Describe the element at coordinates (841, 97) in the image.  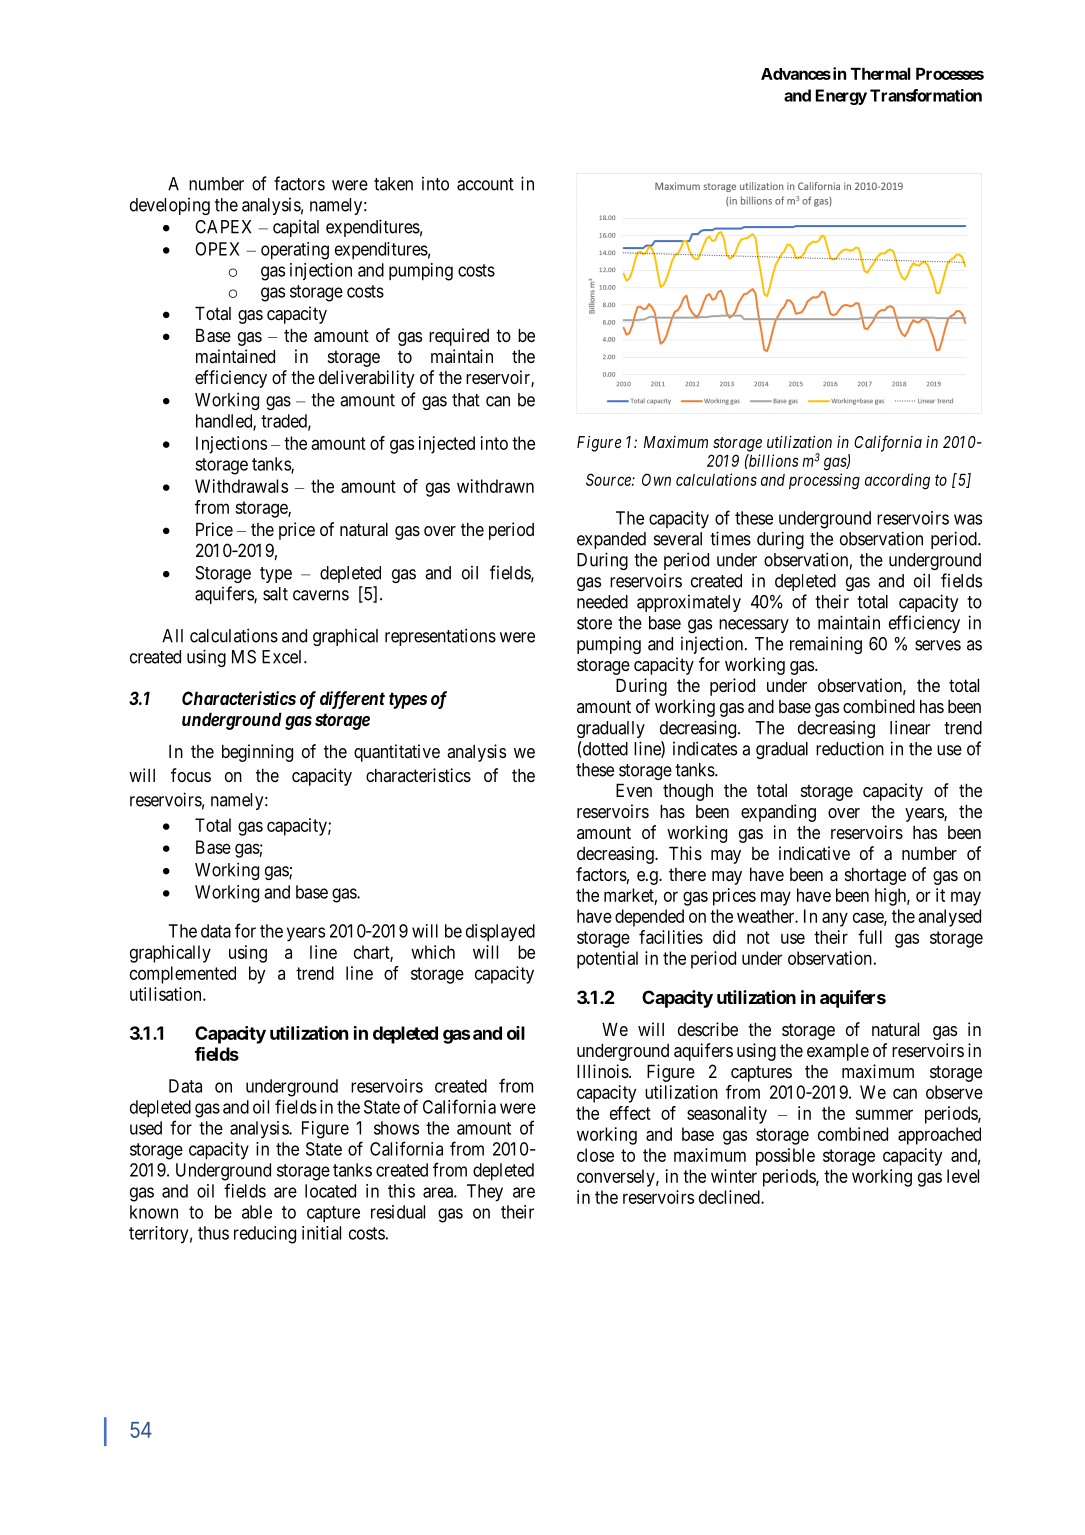
I see `Energy` at that location.
